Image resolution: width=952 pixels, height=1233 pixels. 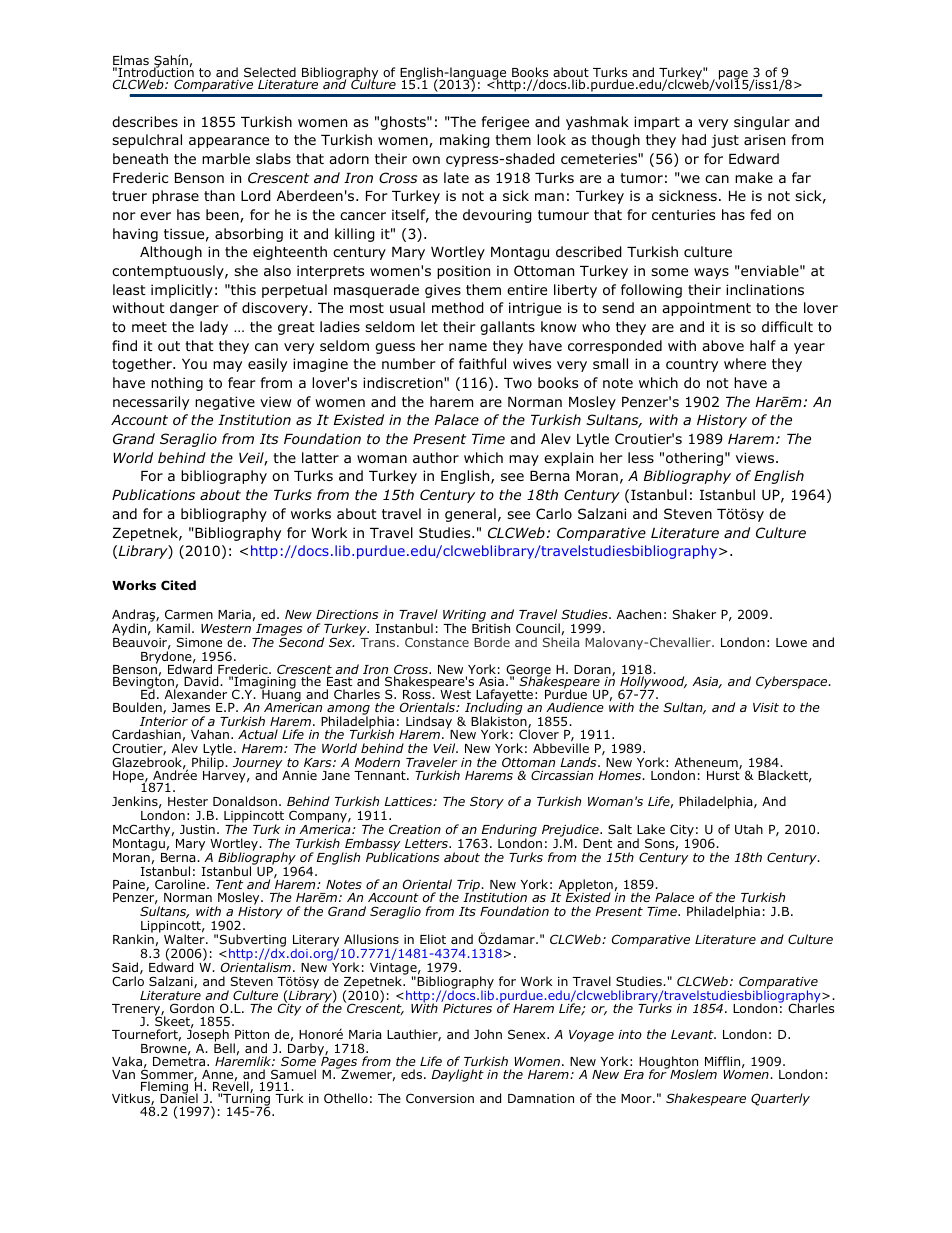 What do you see at coordinates (436, 457) in the screenshot?
I see `author` at bounding box center [436, 457].
